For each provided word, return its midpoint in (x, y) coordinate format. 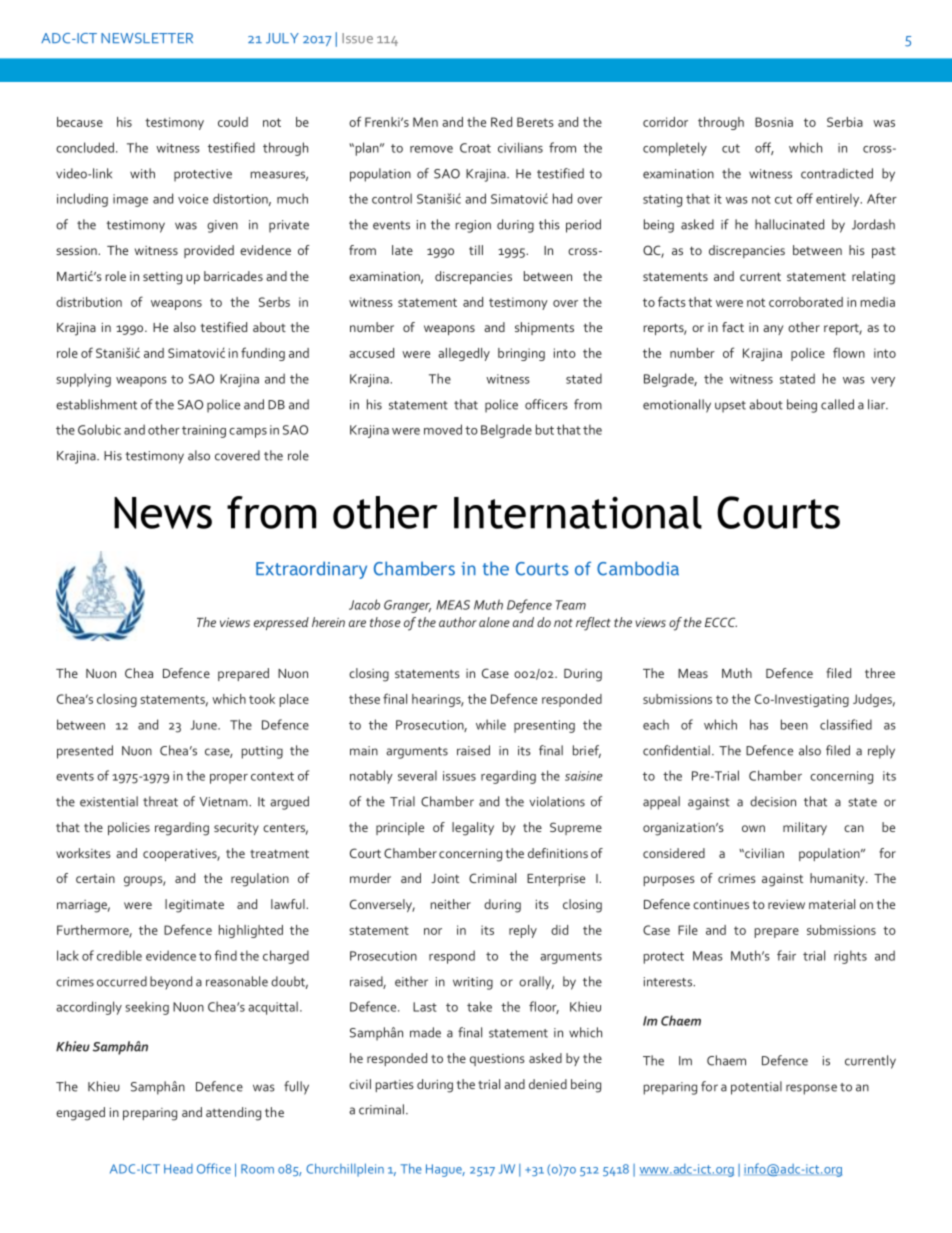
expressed (281, 623)
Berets (535, 122)
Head (178, 1169)
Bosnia (774, 122)
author (458, 622)
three (880, 673)
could (233, 122)
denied (548, 1084)
